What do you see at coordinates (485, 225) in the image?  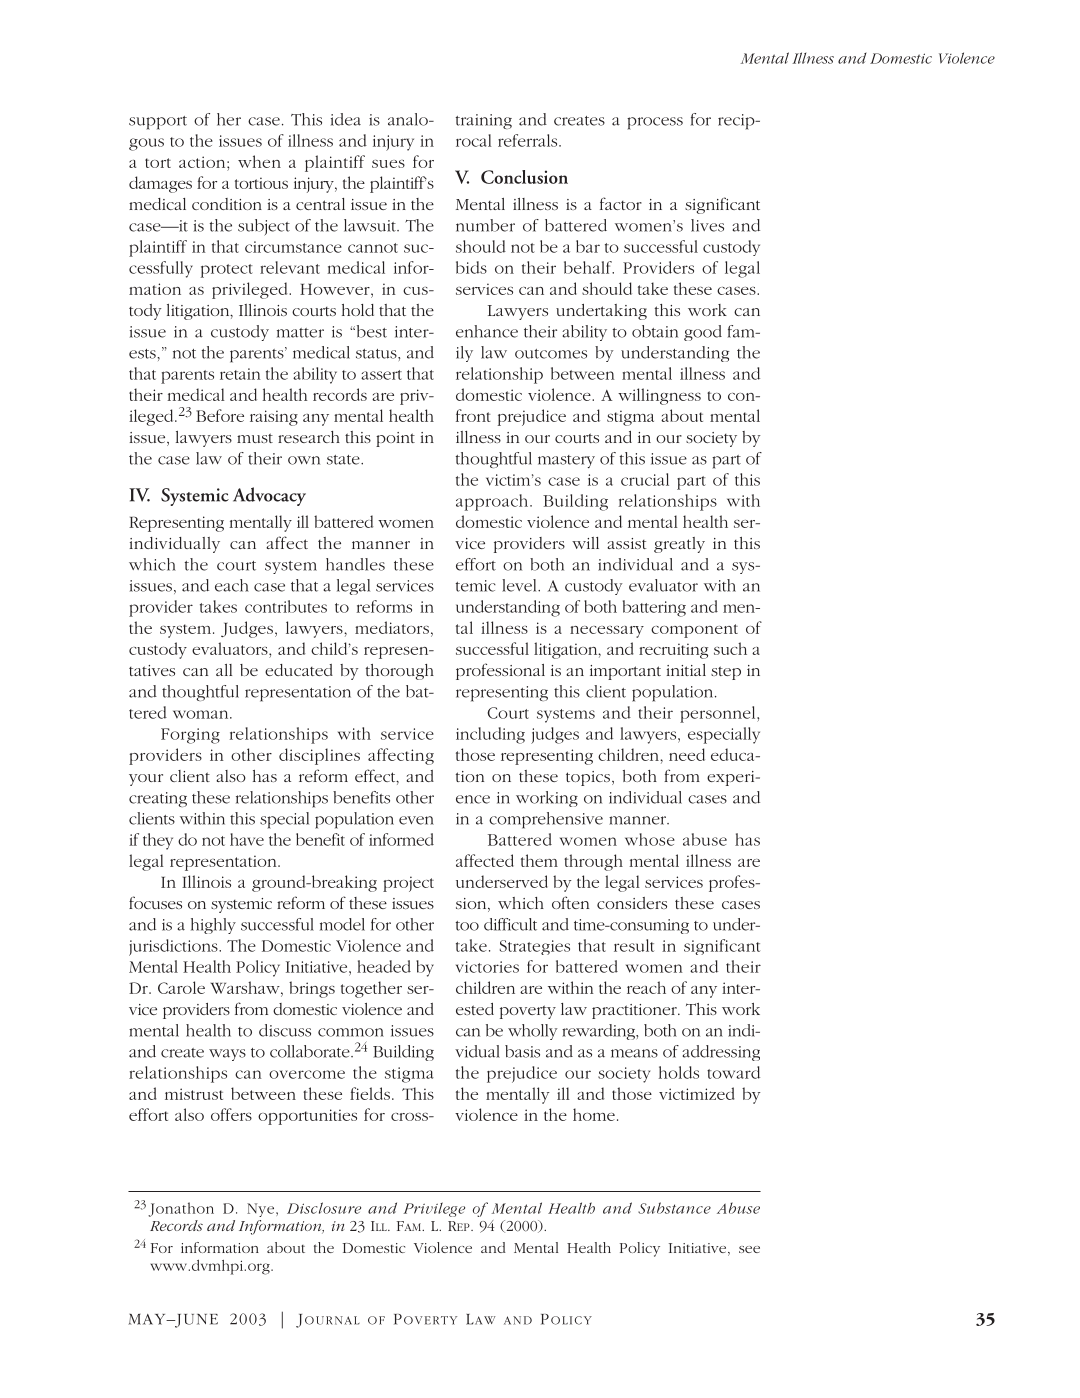 I see `number` at bounding box center [485, 225].
